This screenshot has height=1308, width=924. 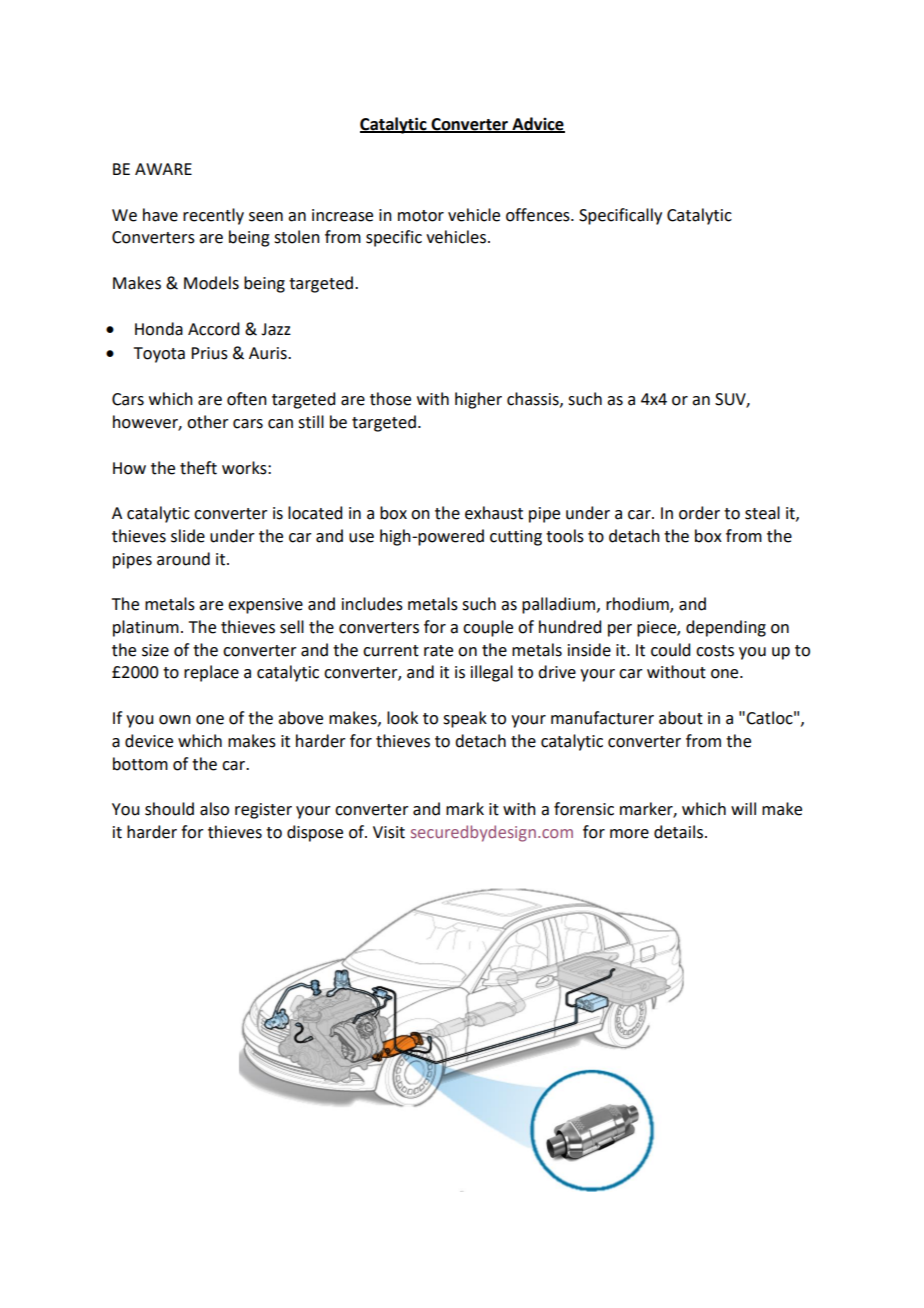 I want to click on chassis, so click(x=534, y=399).
